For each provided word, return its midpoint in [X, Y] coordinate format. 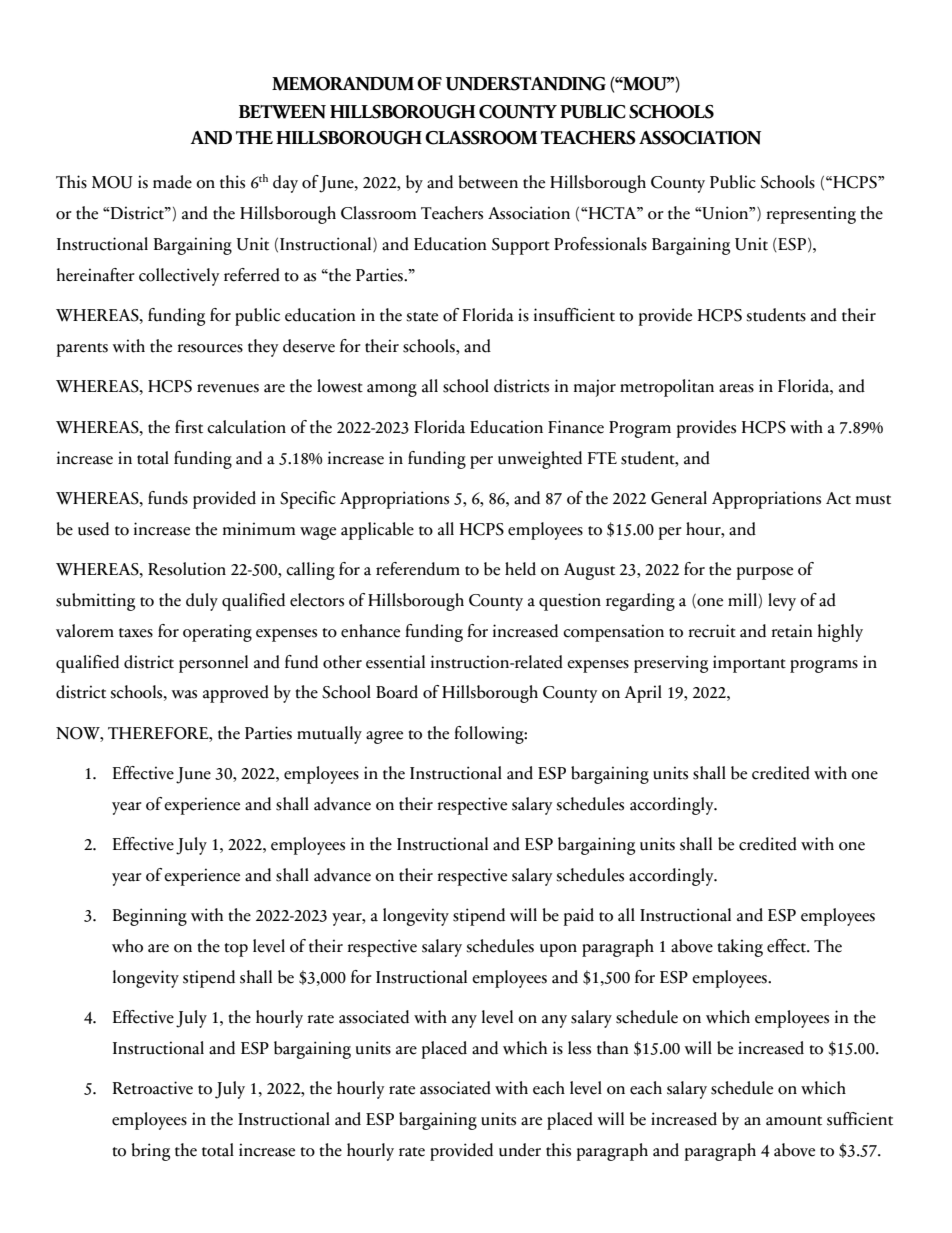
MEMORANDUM [343, 84]
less [579, 1048]
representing [811, 215]
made [172, 182]
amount [794, 1121]
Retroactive [153, 1088]
